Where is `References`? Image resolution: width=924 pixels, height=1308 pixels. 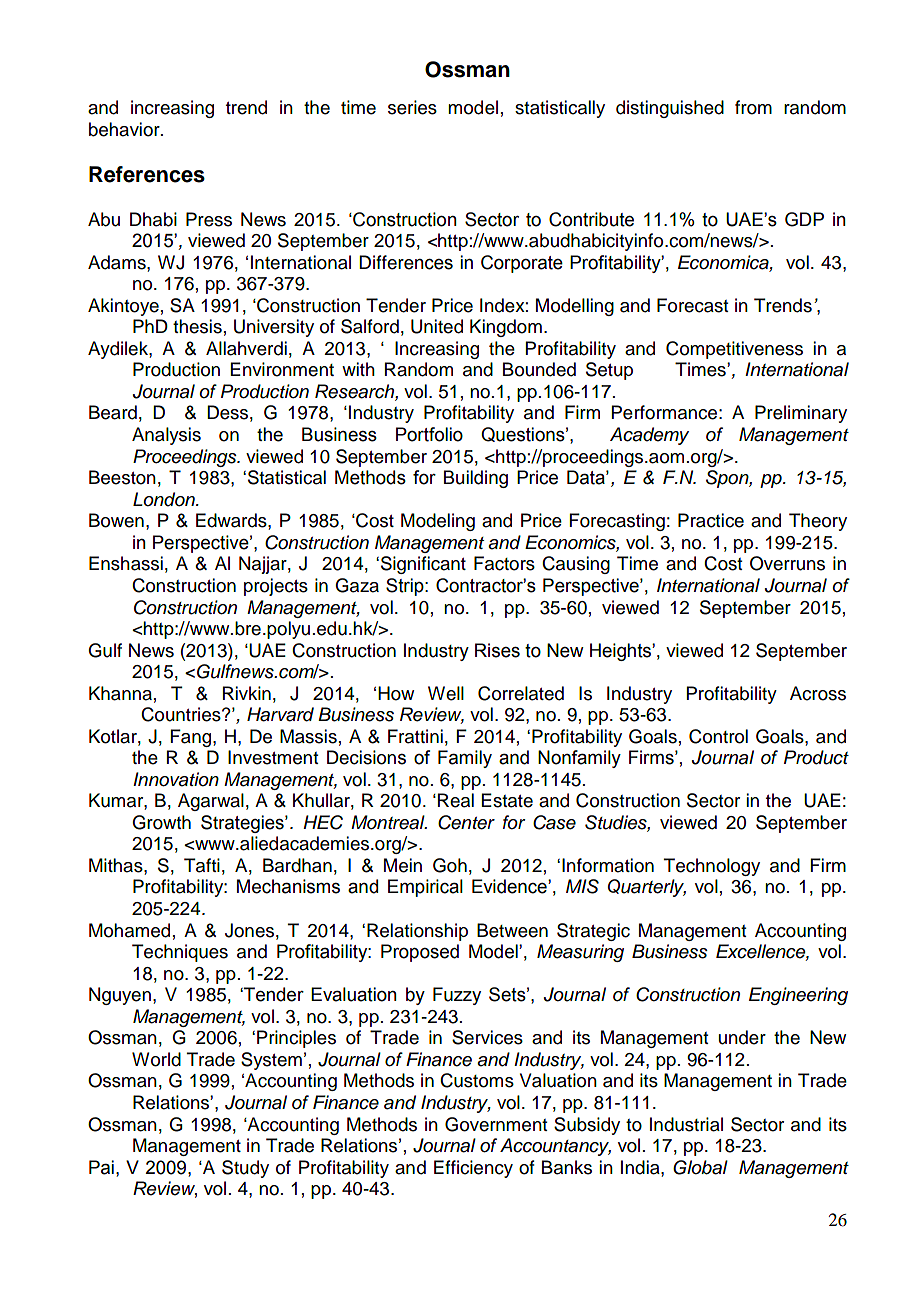 References is located at coordinates (147, 174).
